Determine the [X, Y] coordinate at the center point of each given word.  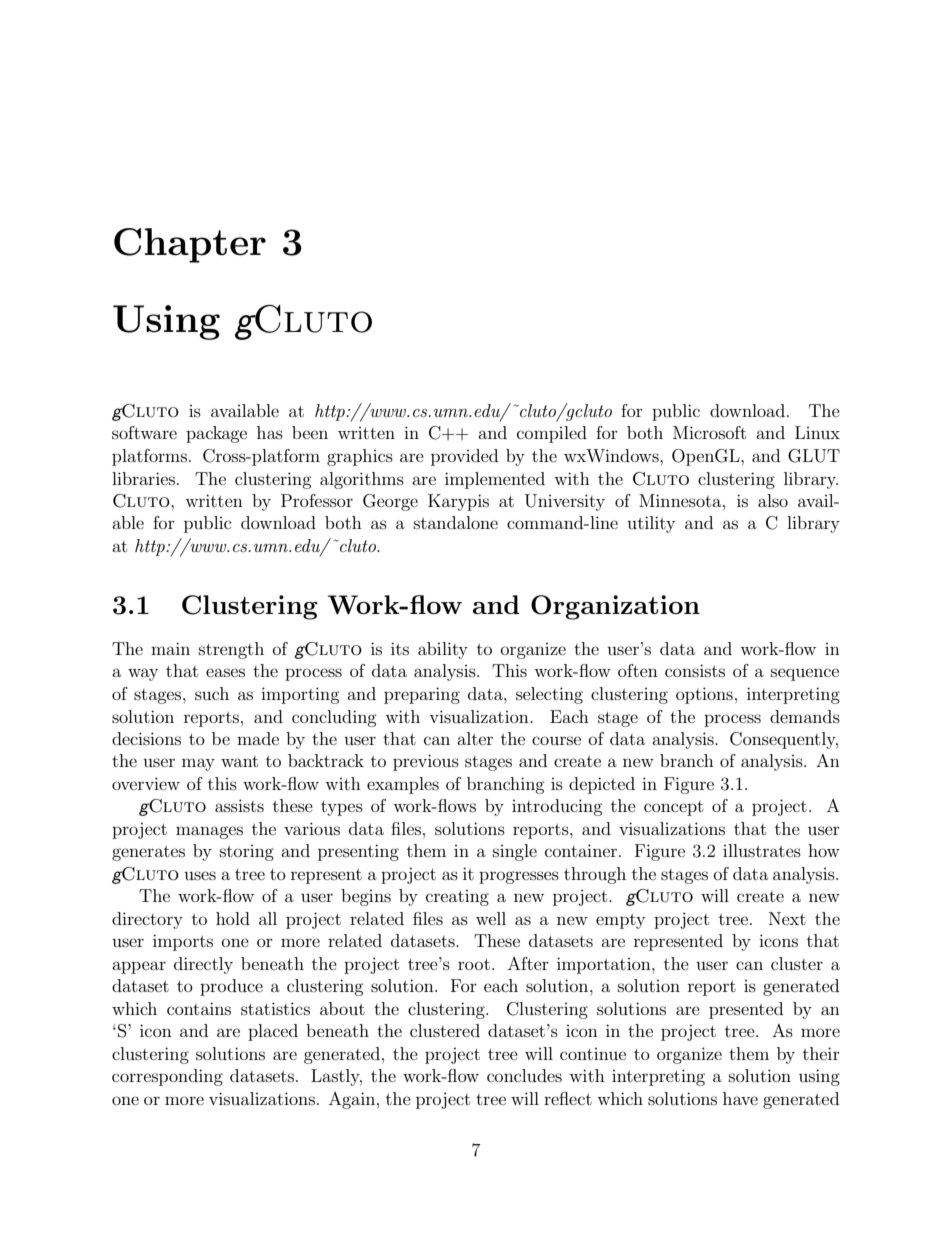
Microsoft [709, 432]
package [216, 434]
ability [443, 650]
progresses [519, 877]
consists [695, 670]
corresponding [167, 1077]
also [773, 500]
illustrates [762, 850]
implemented [495, 480]
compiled [552, 434]
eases [225, 672]
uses [200, 875]
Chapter [190, 245]
